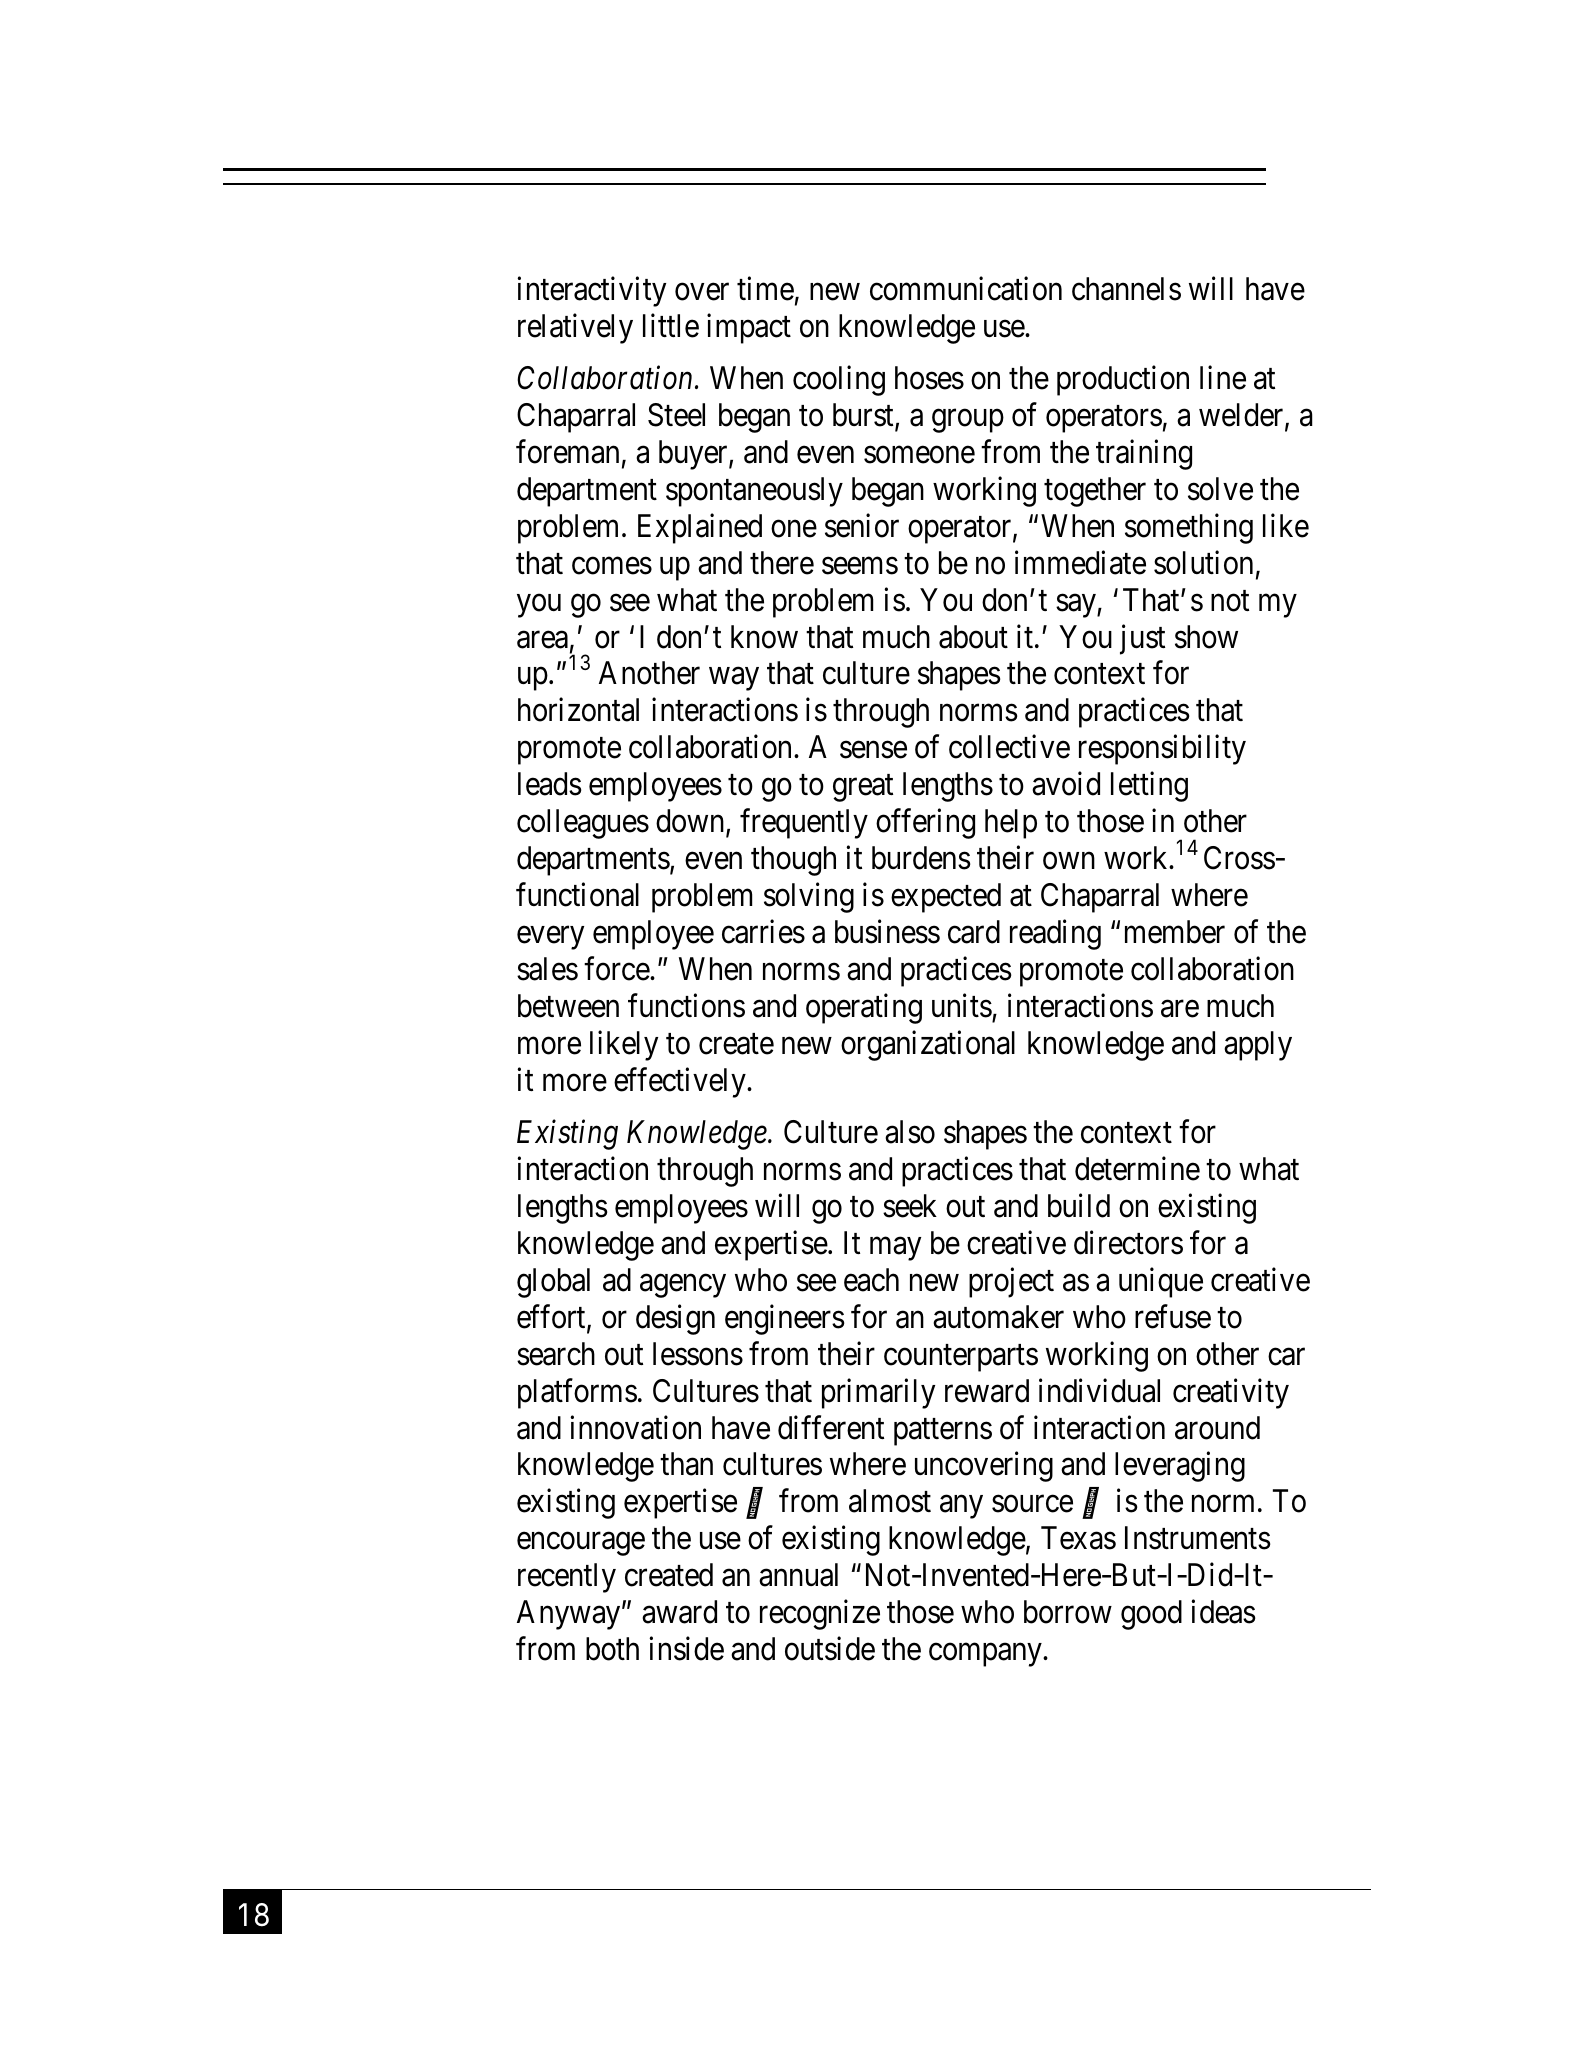 This image has width=1595, height=2065. Describe the element at coordinates (873, 750) in the image. I see `sense` at that location.
